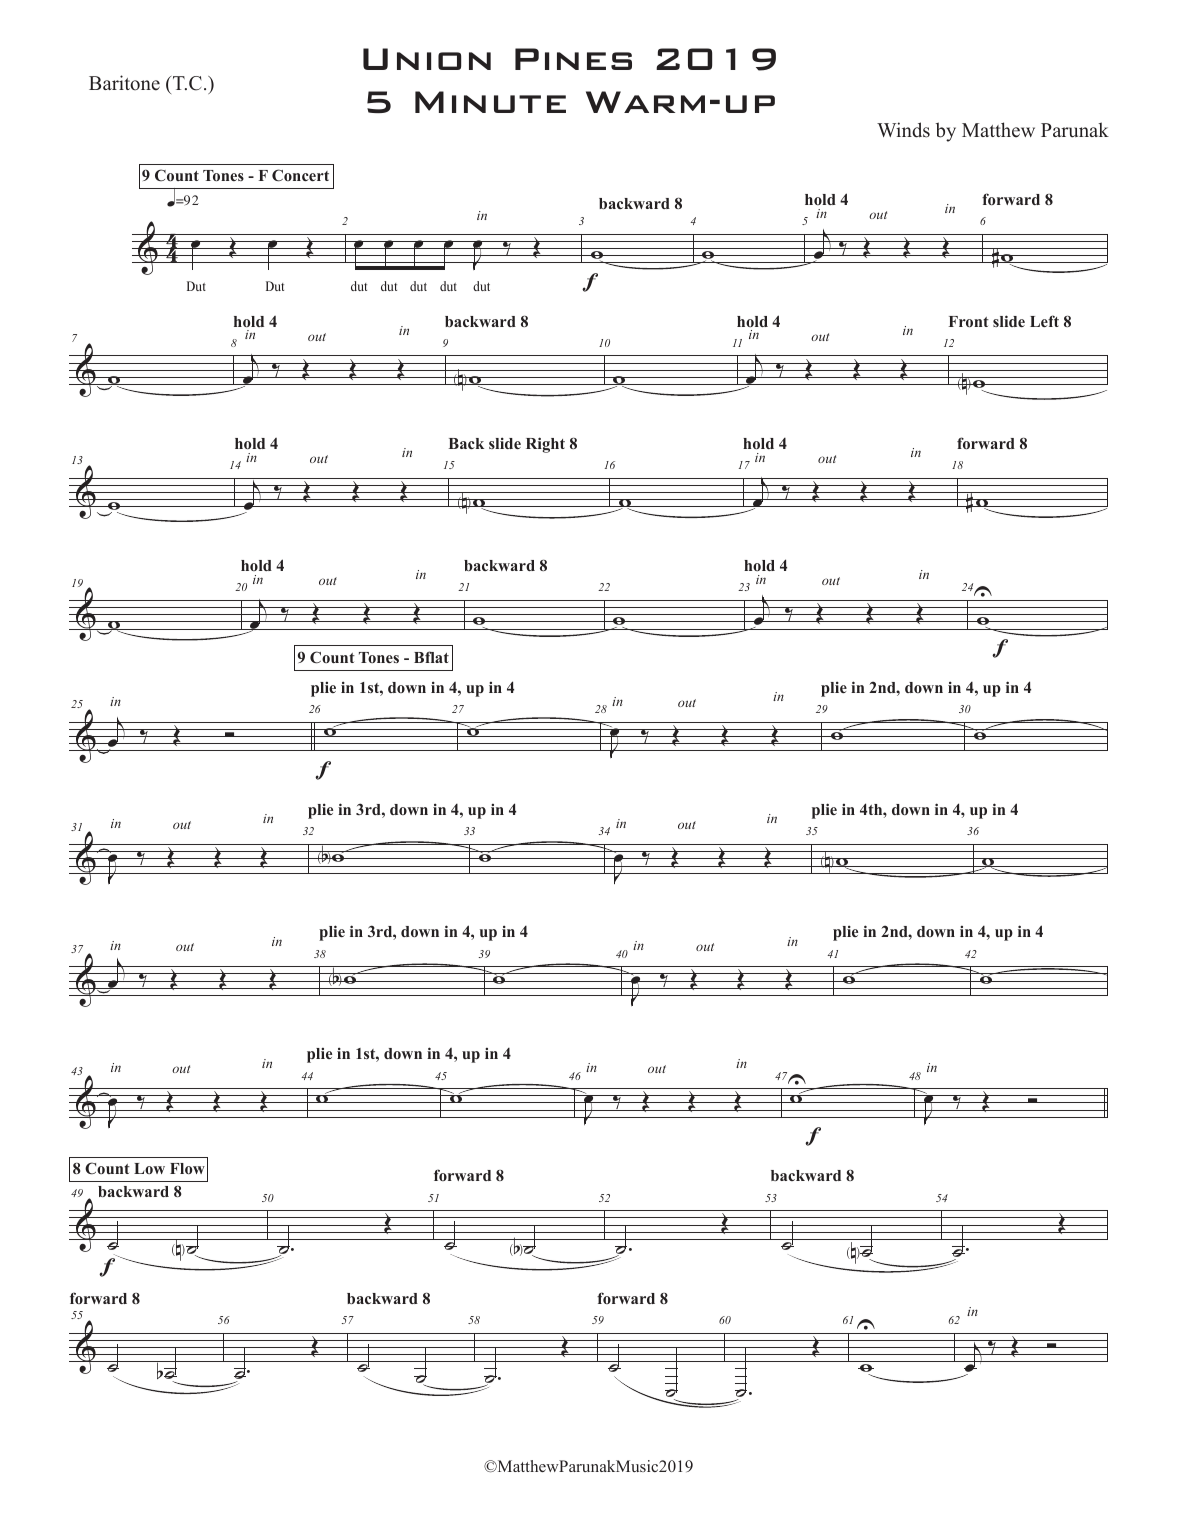 Image resolution: width=1177 pixels, height=1524 pixels. What do you see at coordinates (903, 130) in the screenshot?
I see `Winds` at bounding box center [903, 130].
